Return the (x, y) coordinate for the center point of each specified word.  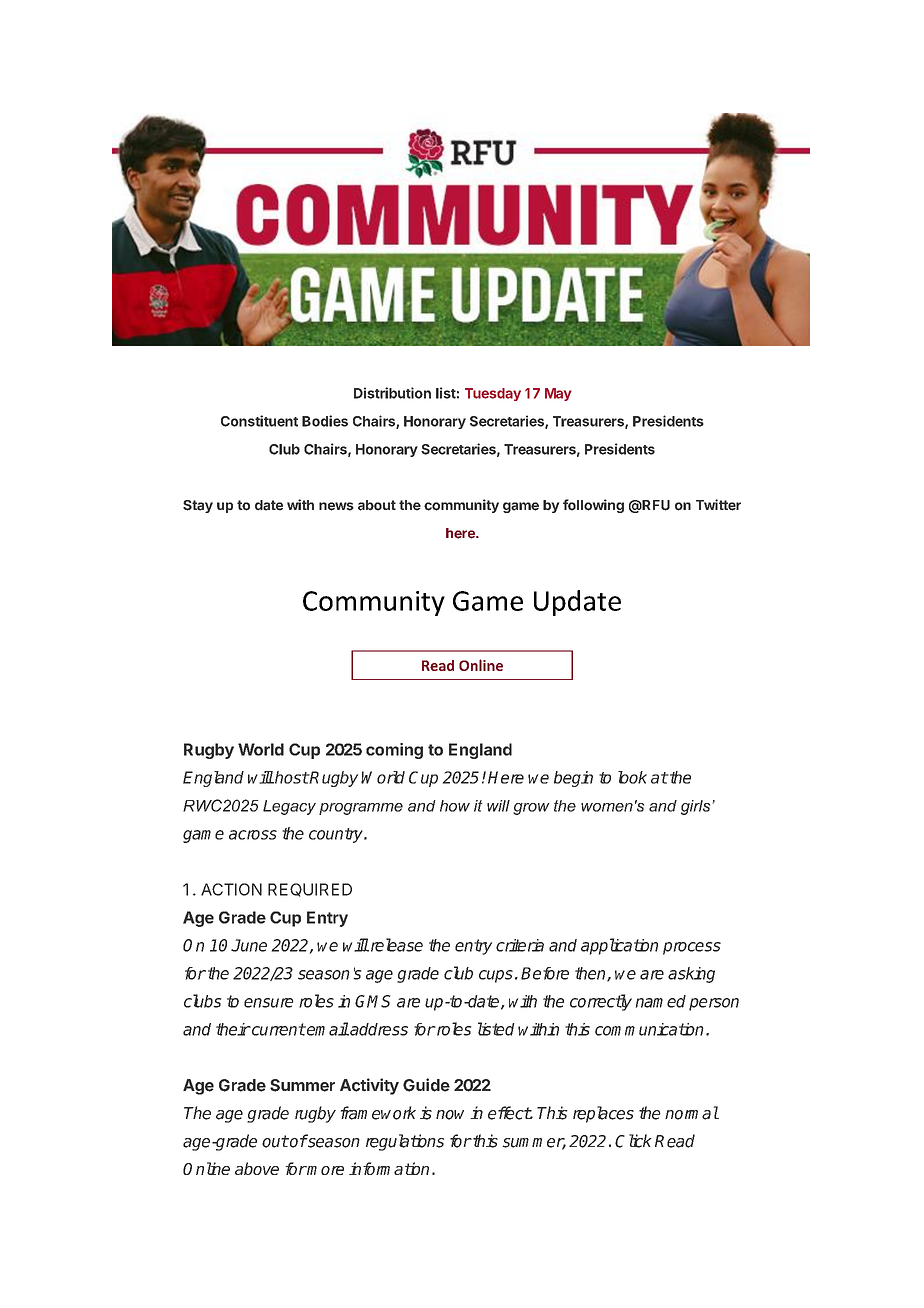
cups (496, 976)
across (253, 835)
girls (697, 807)
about (377, 505)
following (593, 506)
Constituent (259, 421)
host (291, 777)
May (558, 394)
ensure (269, 1003)
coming (394, 751)
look (632, 777)
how (455, 806)
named (661, 1001)
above (257, 1168)
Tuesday (493, 394)
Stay (198, 506)
